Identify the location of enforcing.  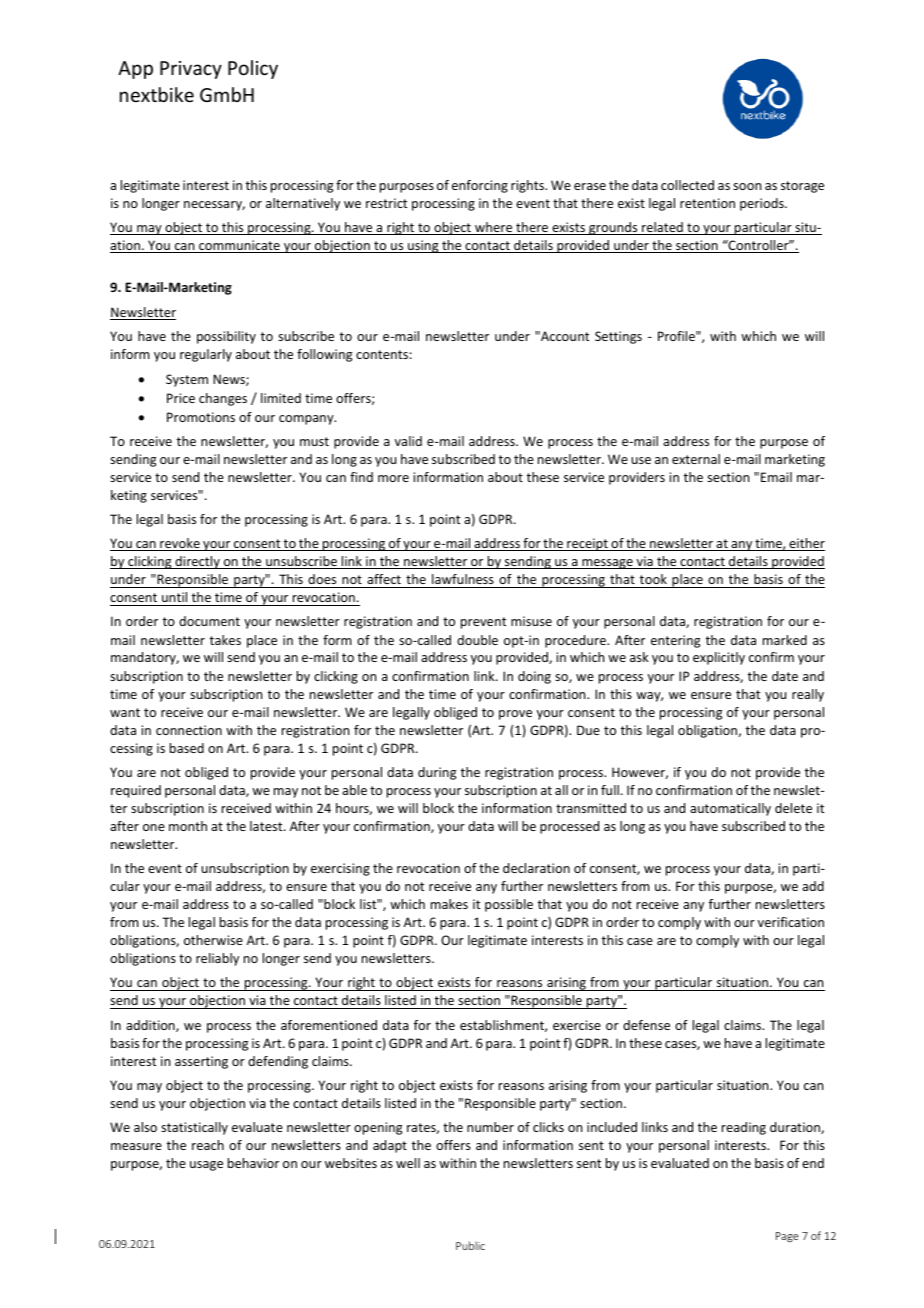
(480, 186).
